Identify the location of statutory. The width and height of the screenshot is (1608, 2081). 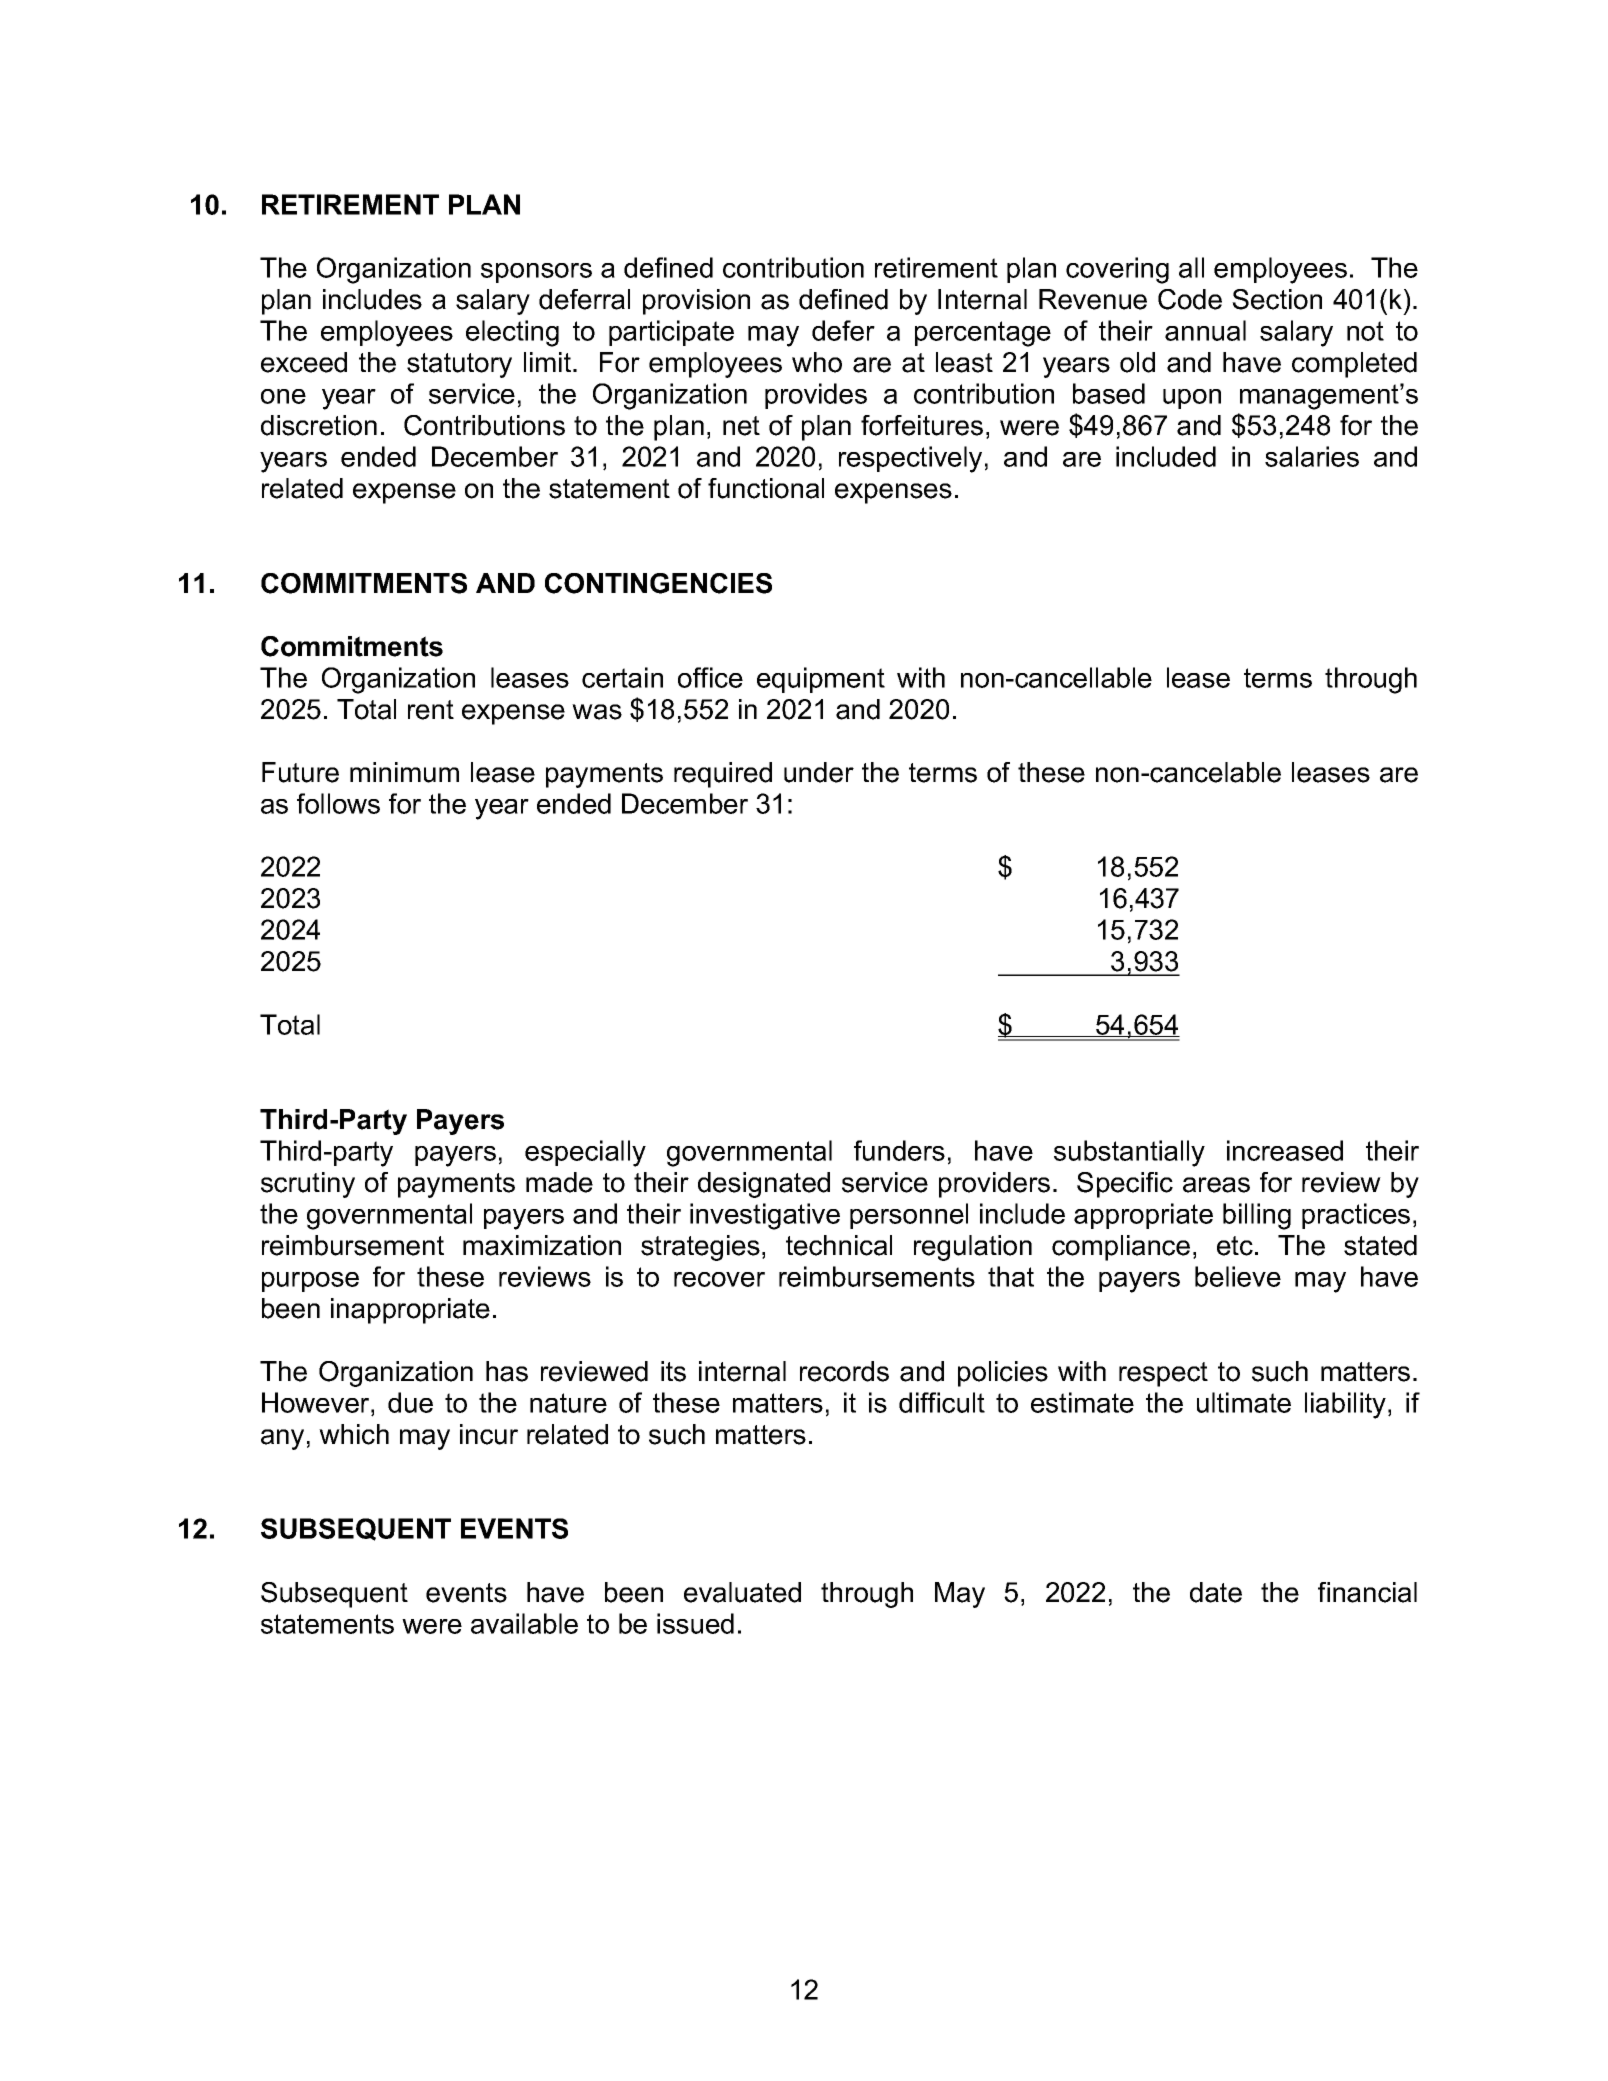
(459, 365).
